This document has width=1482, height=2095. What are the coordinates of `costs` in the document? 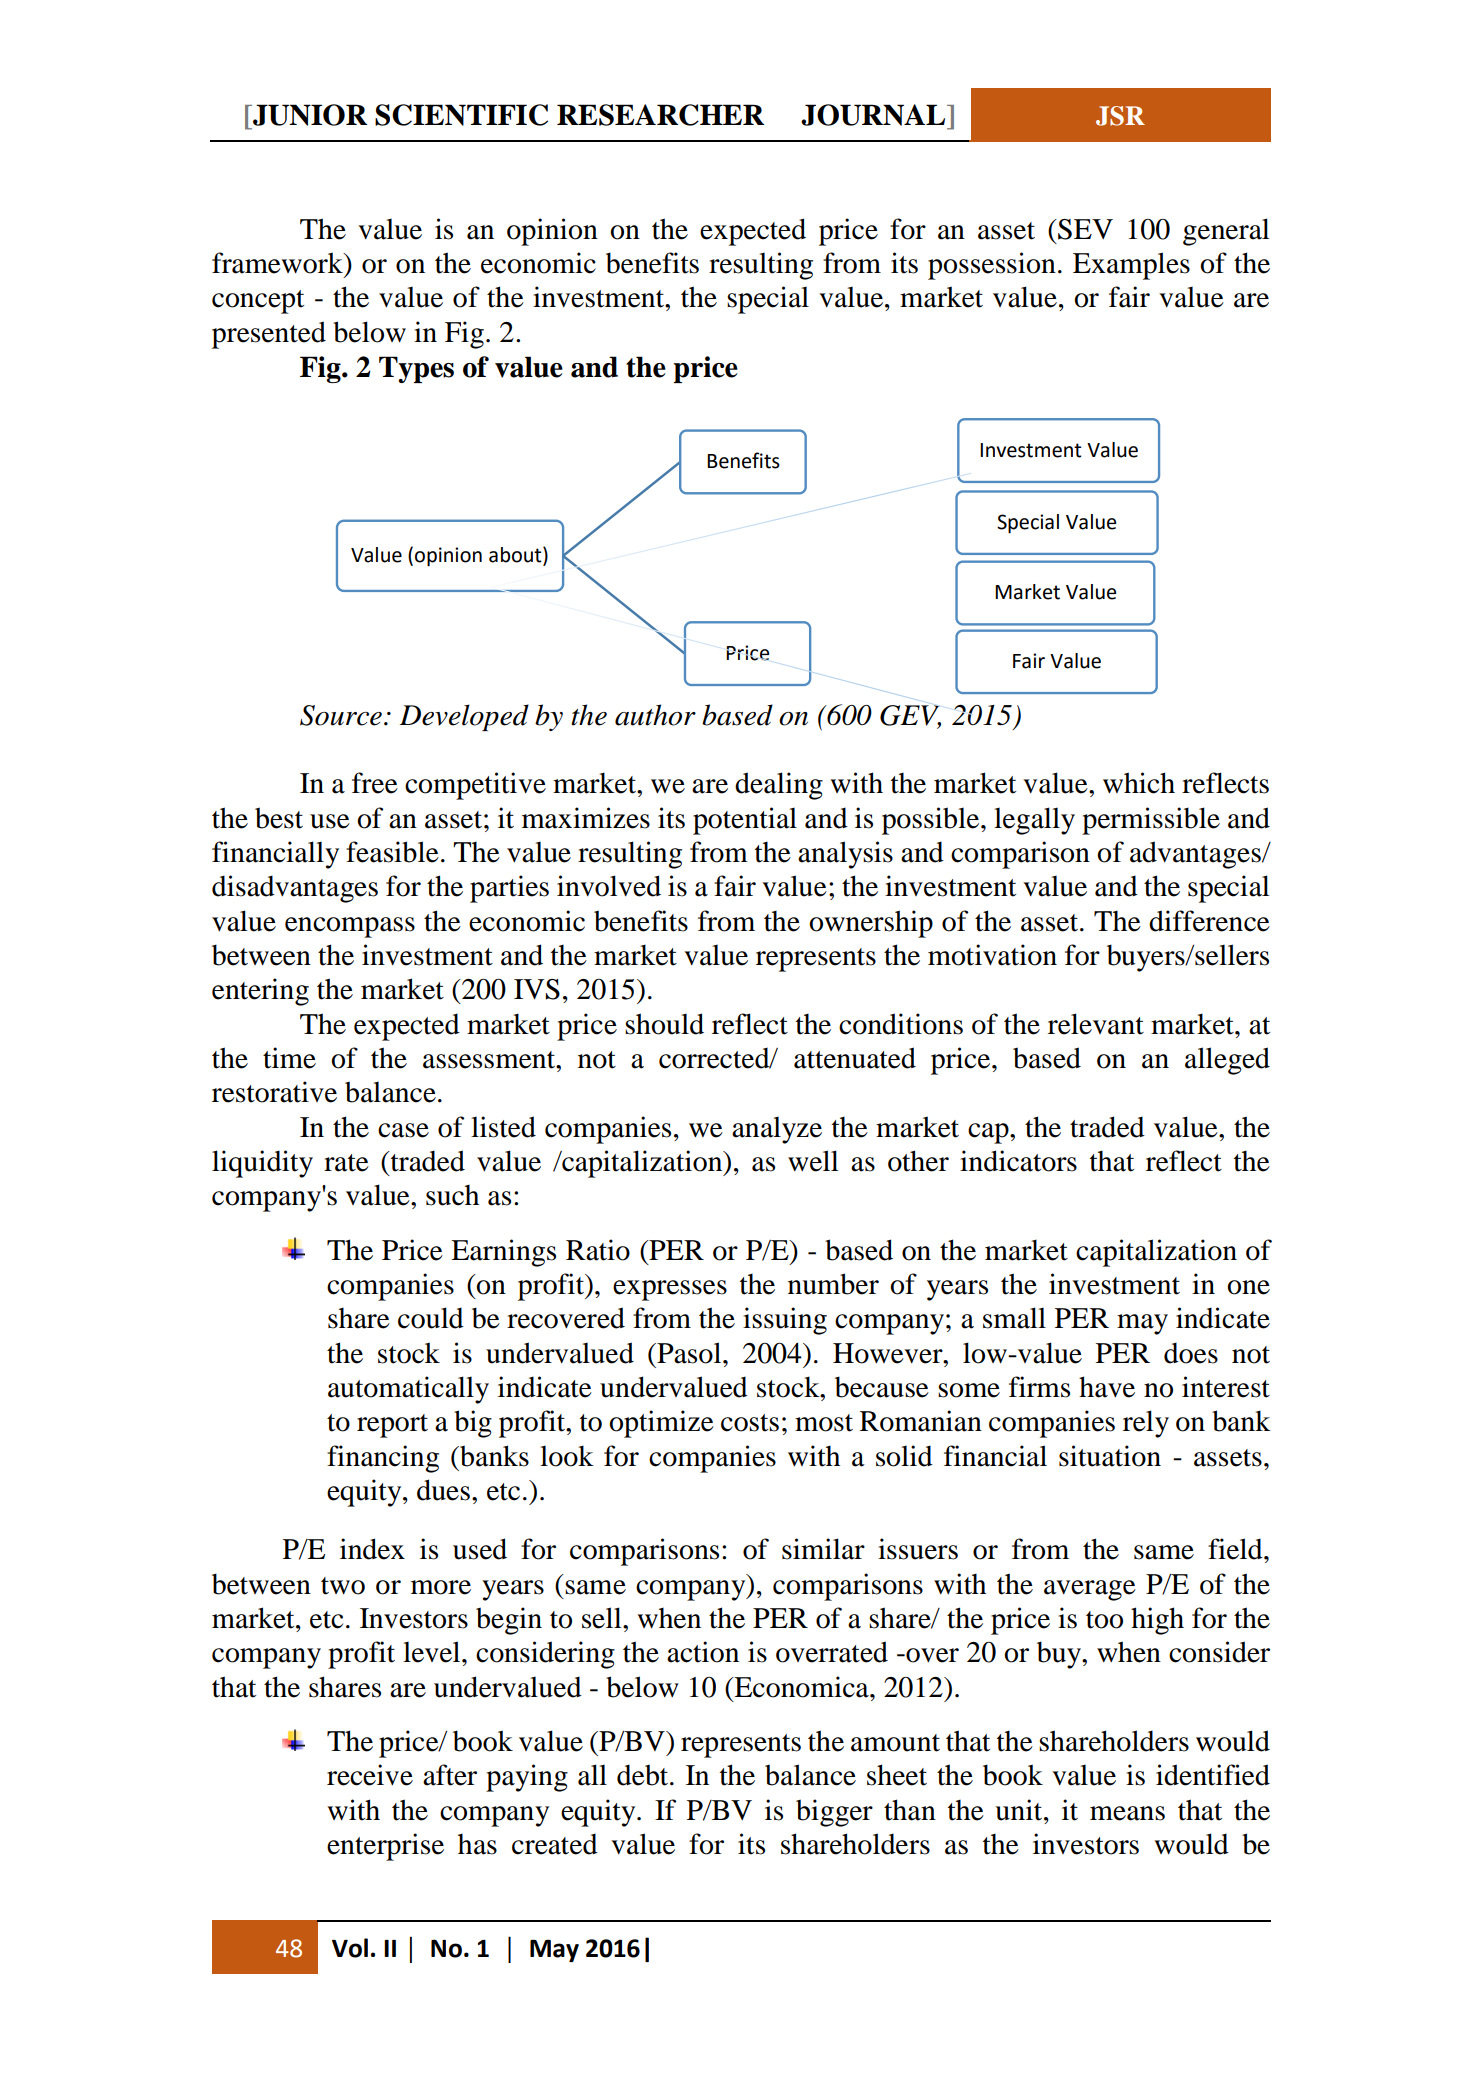 It's located at (750, 1423).
